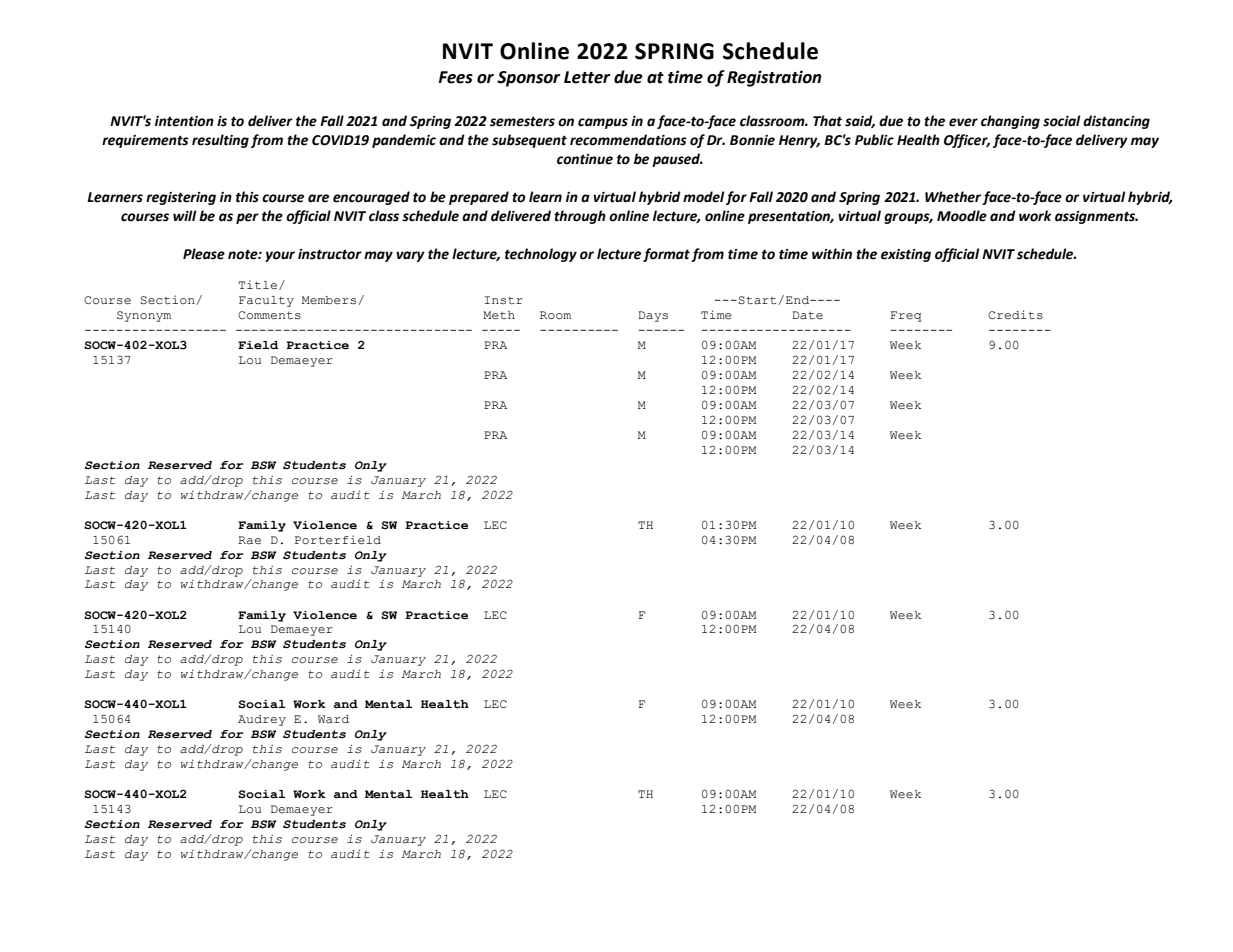  What do you see at coordinates (184, 121) in the screenshot?
I see `intention` at bounding box center [184, 121].
